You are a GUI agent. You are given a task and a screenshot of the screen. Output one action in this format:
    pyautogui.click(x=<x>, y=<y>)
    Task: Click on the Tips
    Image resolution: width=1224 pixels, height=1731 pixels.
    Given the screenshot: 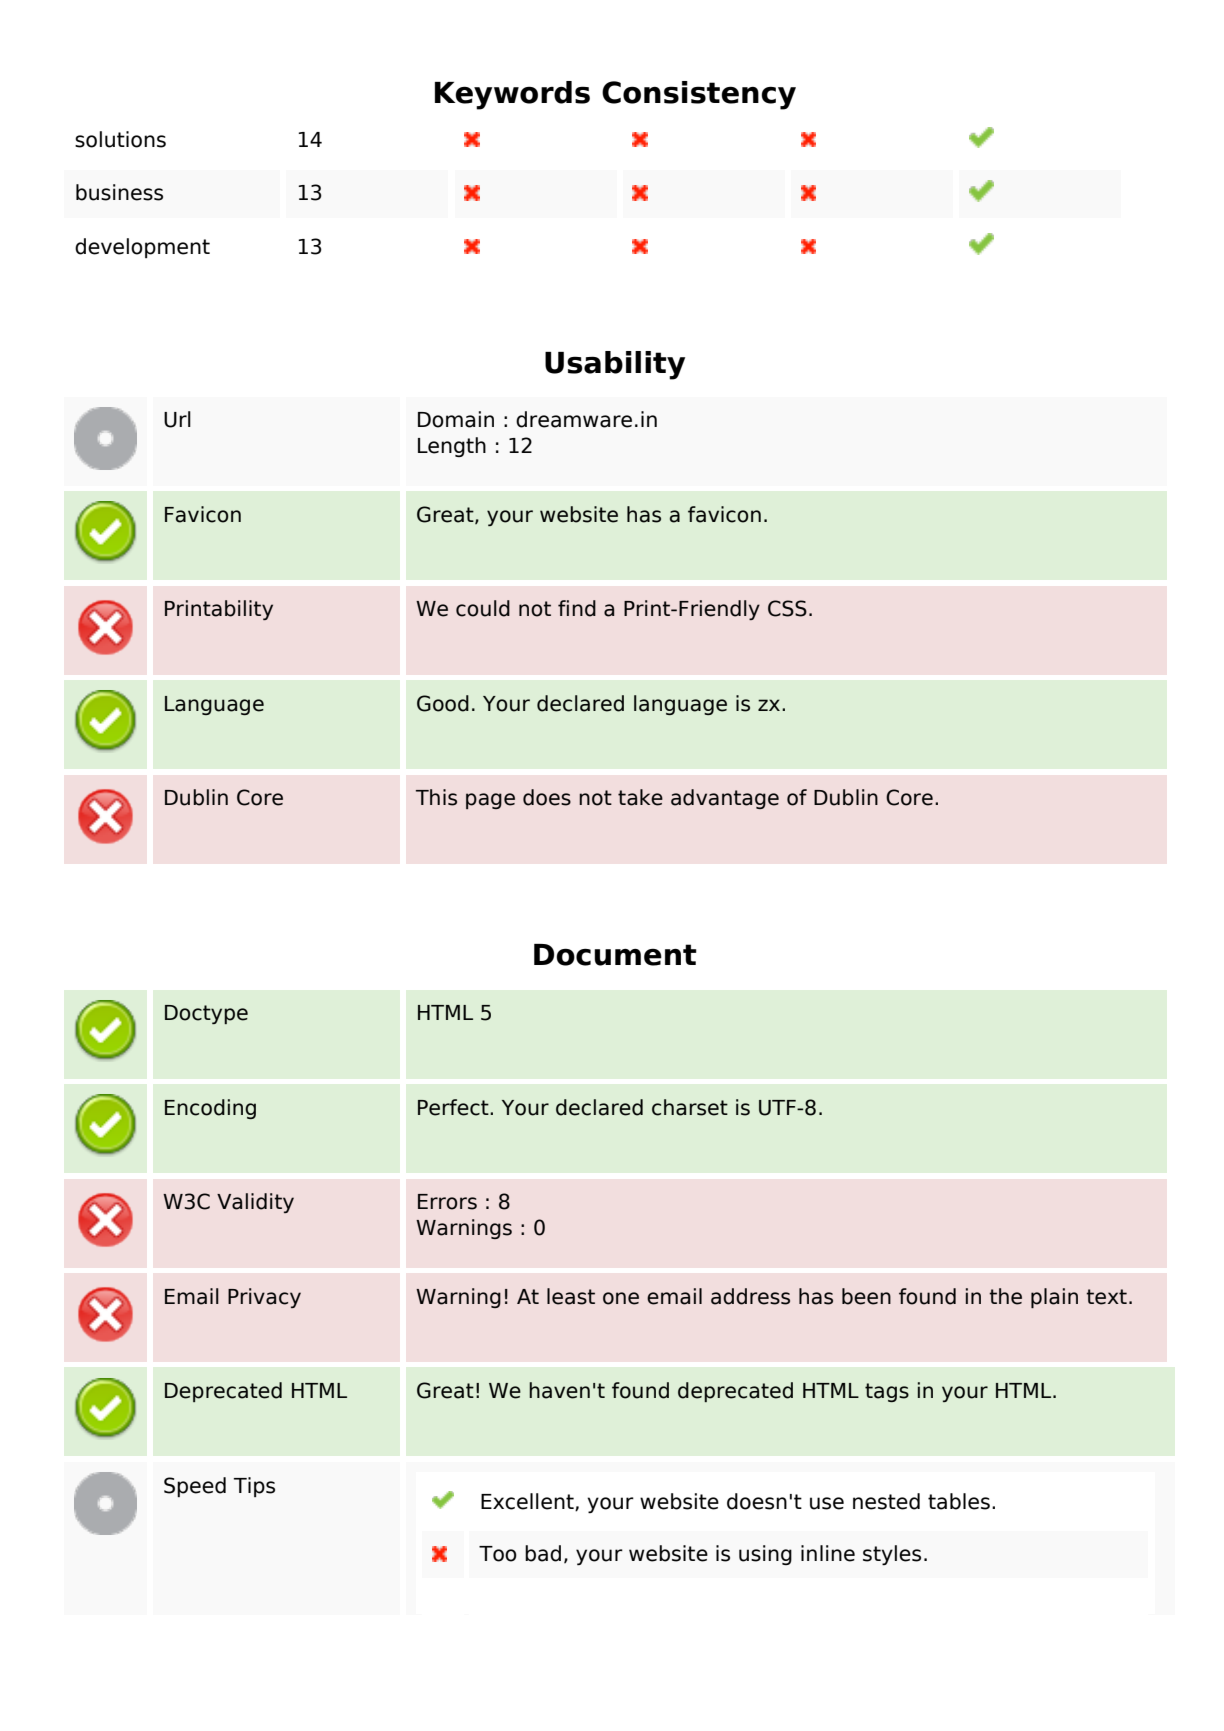 What is the action you would take?
    pyautogui.click(x=254, y=1487)
